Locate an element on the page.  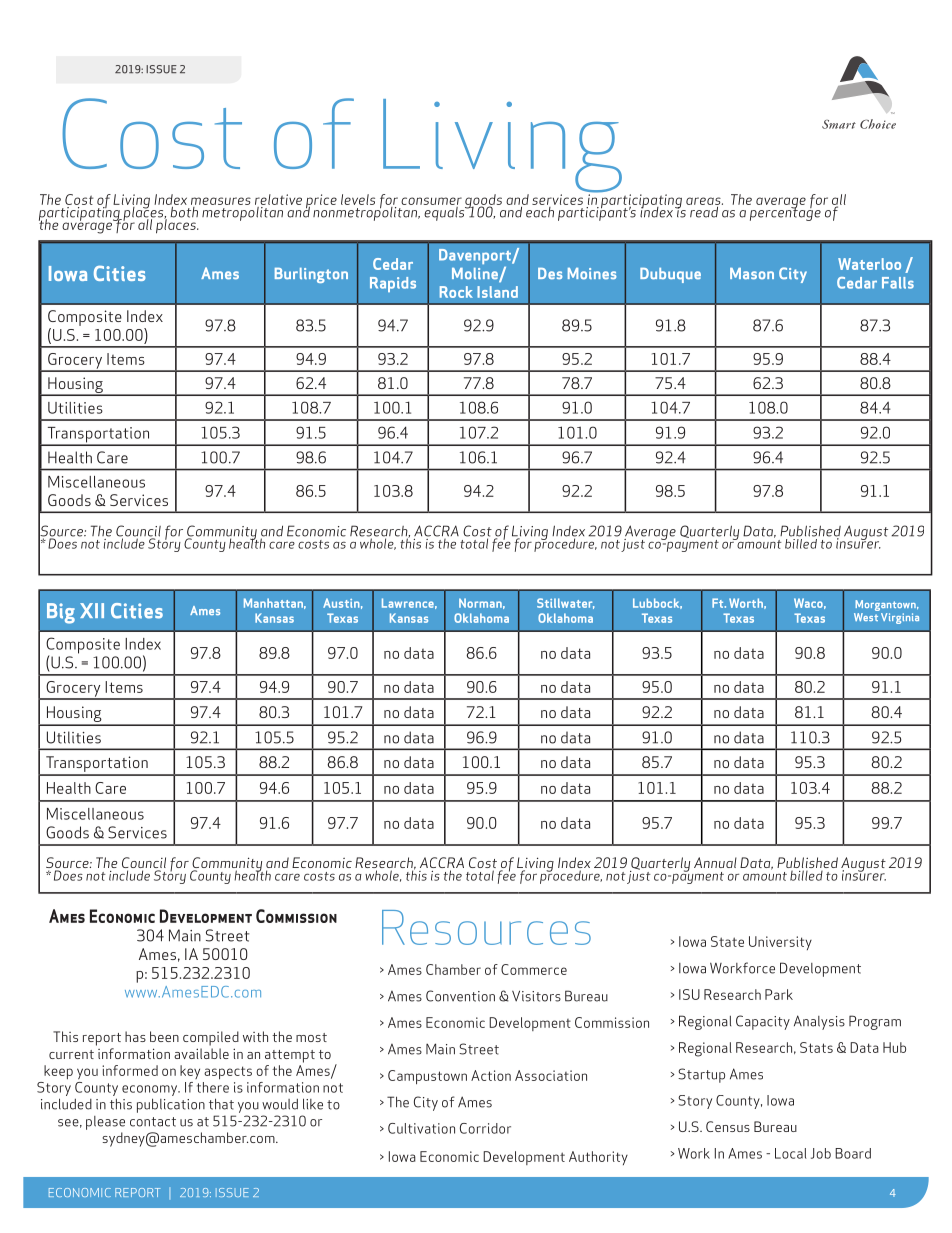
Mason is located at coordinates (752, 274).
